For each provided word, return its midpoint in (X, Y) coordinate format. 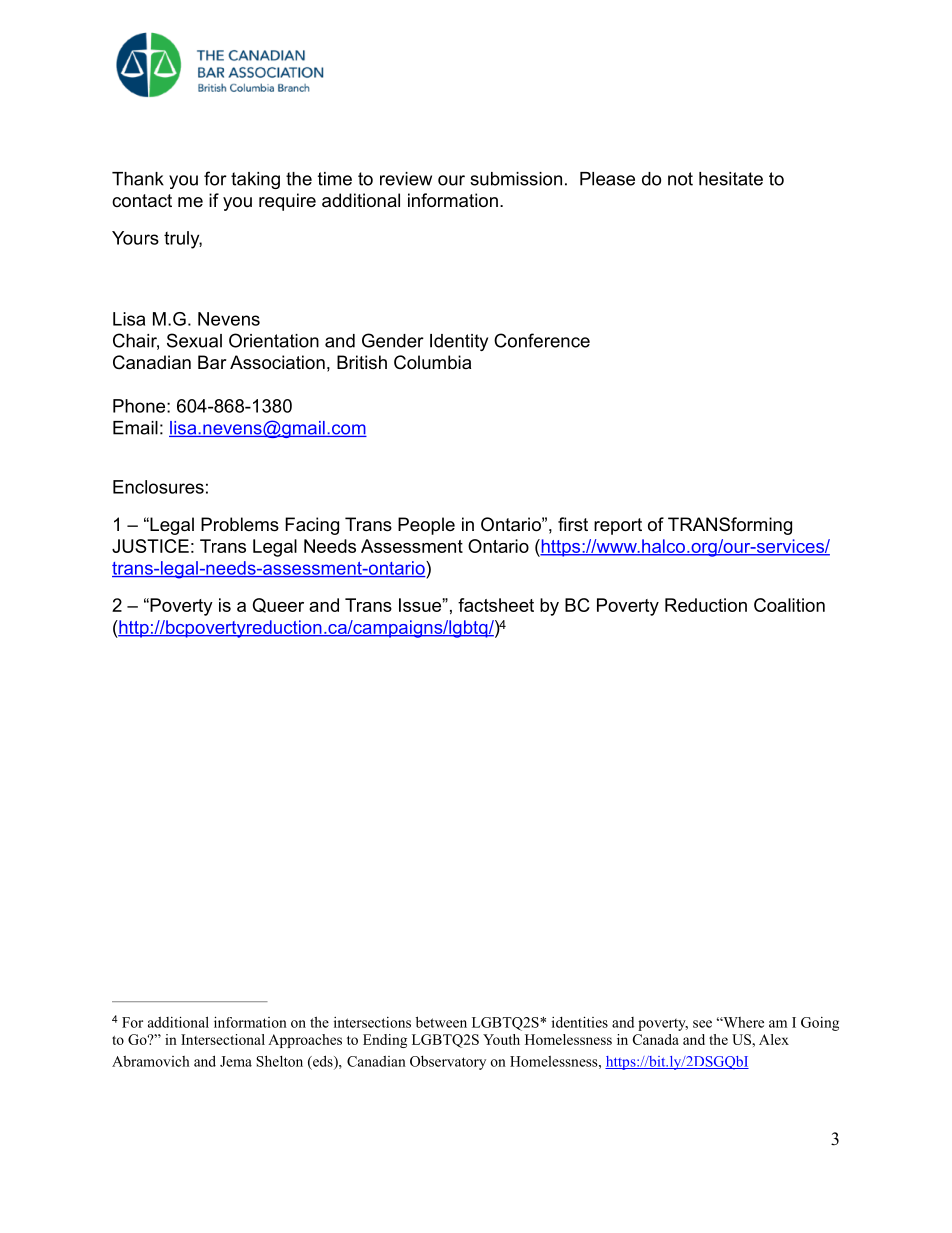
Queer (278, 605)
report (618, 526)
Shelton (279, 1061)
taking (255, 180)
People (426, 526)
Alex (774, 1039)
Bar (212, 362)
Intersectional (223, 1039)
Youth (501, 1039)
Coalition (789, 605)
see (702, 1024)
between (441, 1022)
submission (516, 179)
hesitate (731, 179)
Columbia (432, 362)
